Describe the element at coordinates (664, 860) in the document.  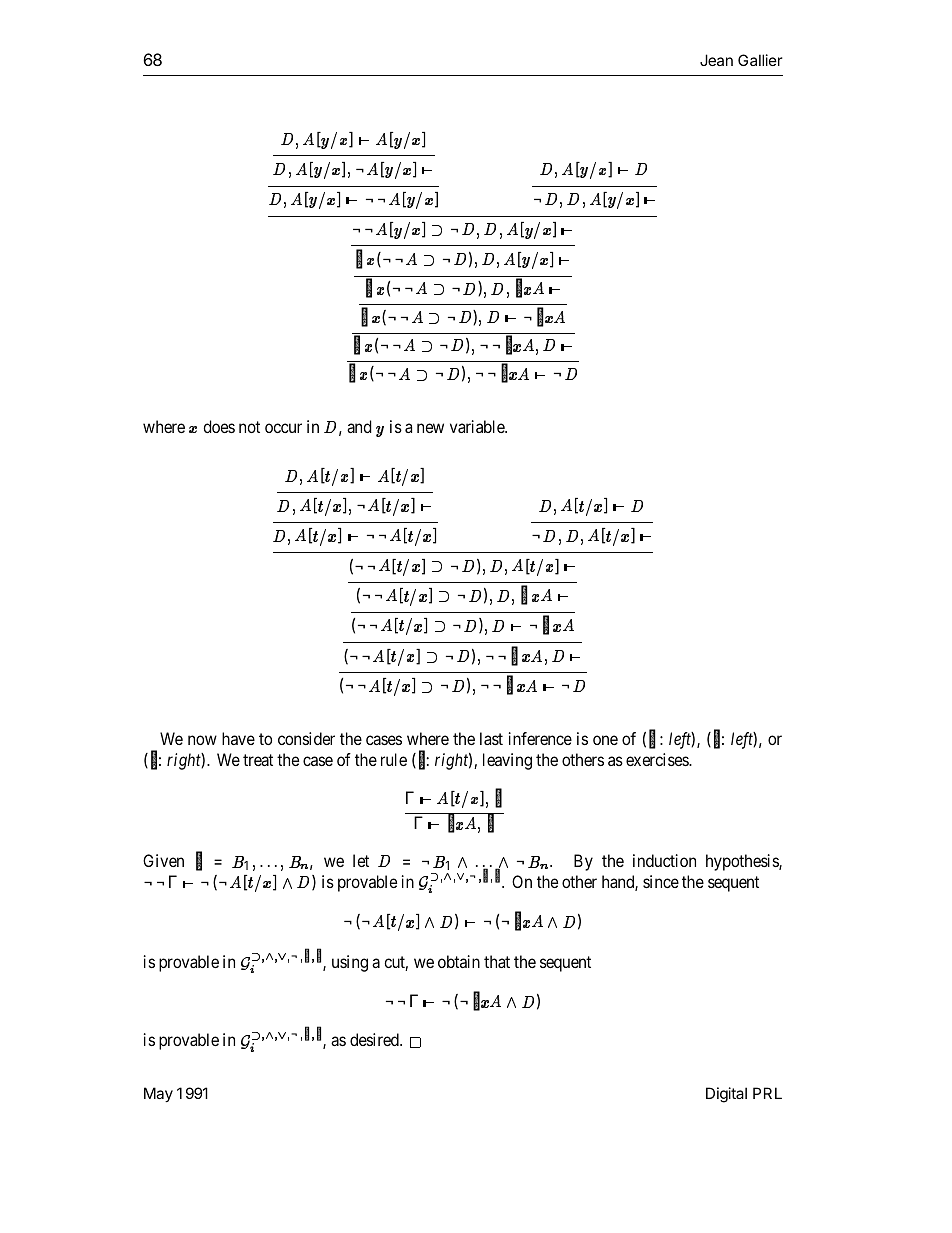
I see `induction` at that location.
